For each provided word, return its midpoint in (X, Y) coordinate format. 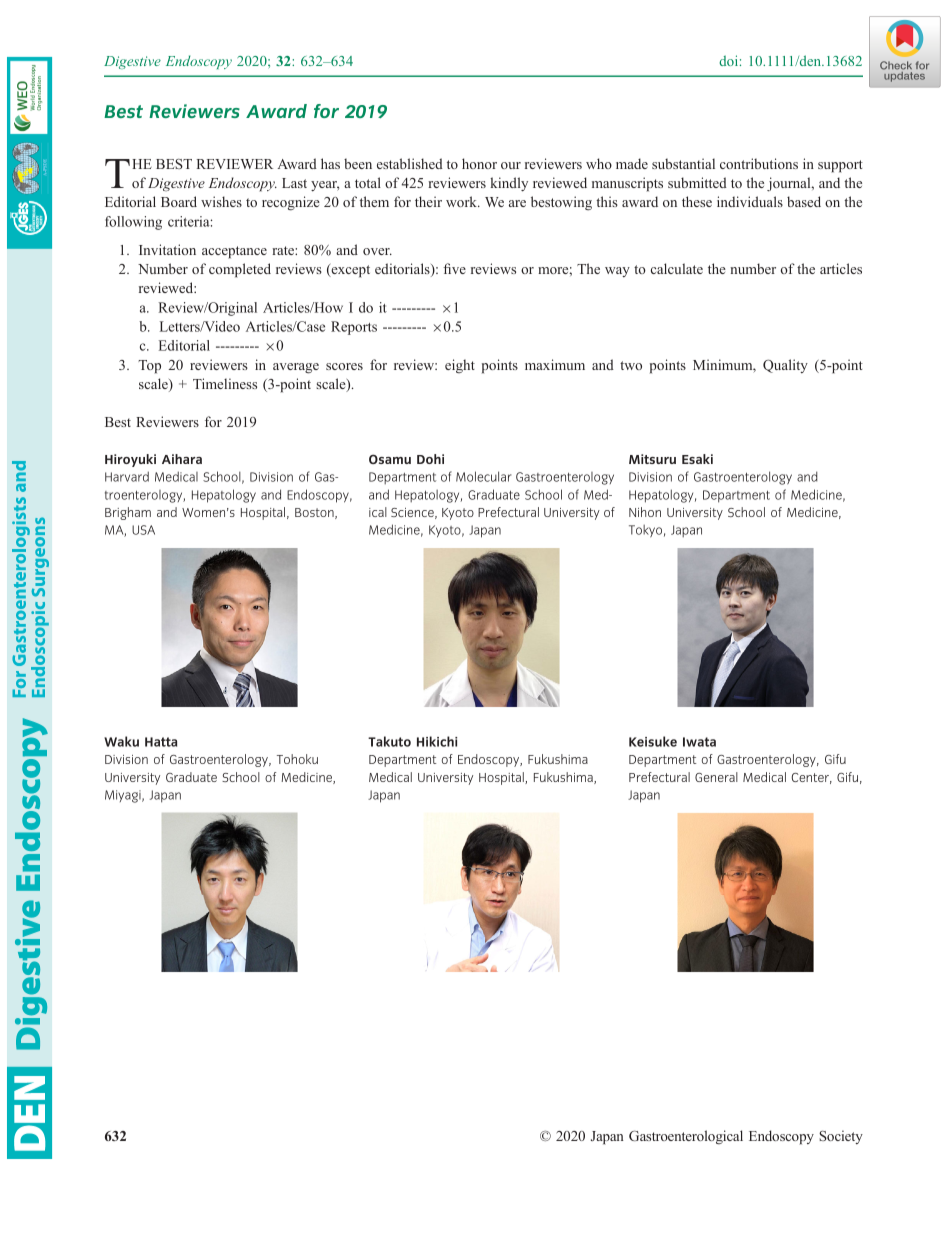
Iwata (699, 742)
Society (841, 1137)
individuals (750, 201)
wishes (221, 201)
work (462, 201)
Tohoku (297, 759)
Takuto (389, 741)
